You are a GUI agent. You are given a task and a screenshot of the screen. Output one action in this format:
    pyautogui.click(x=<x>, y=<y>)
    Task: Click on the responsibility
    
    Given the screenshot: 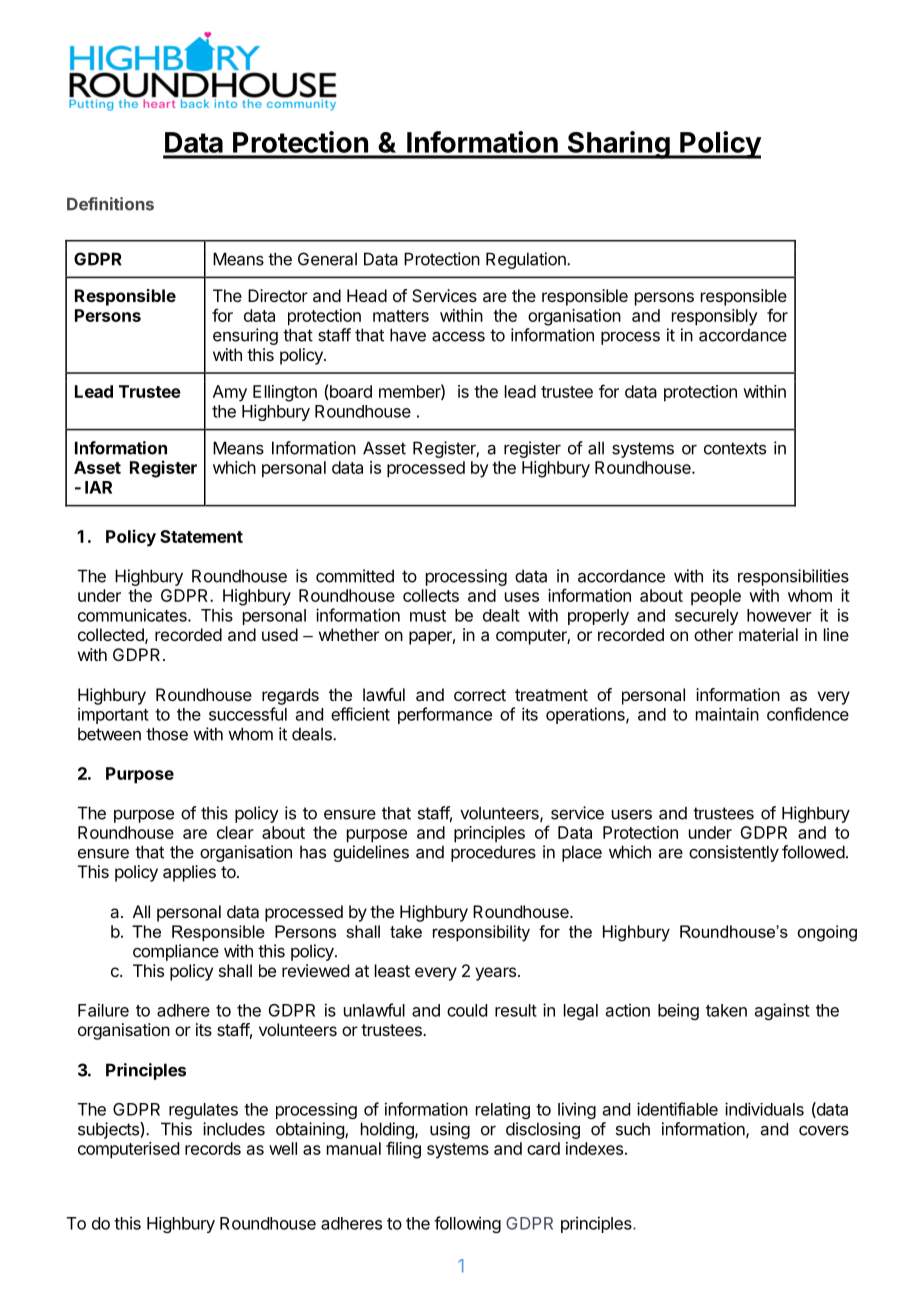 What is the action you would take?
    pyautogui.click(x=481, y=933)
